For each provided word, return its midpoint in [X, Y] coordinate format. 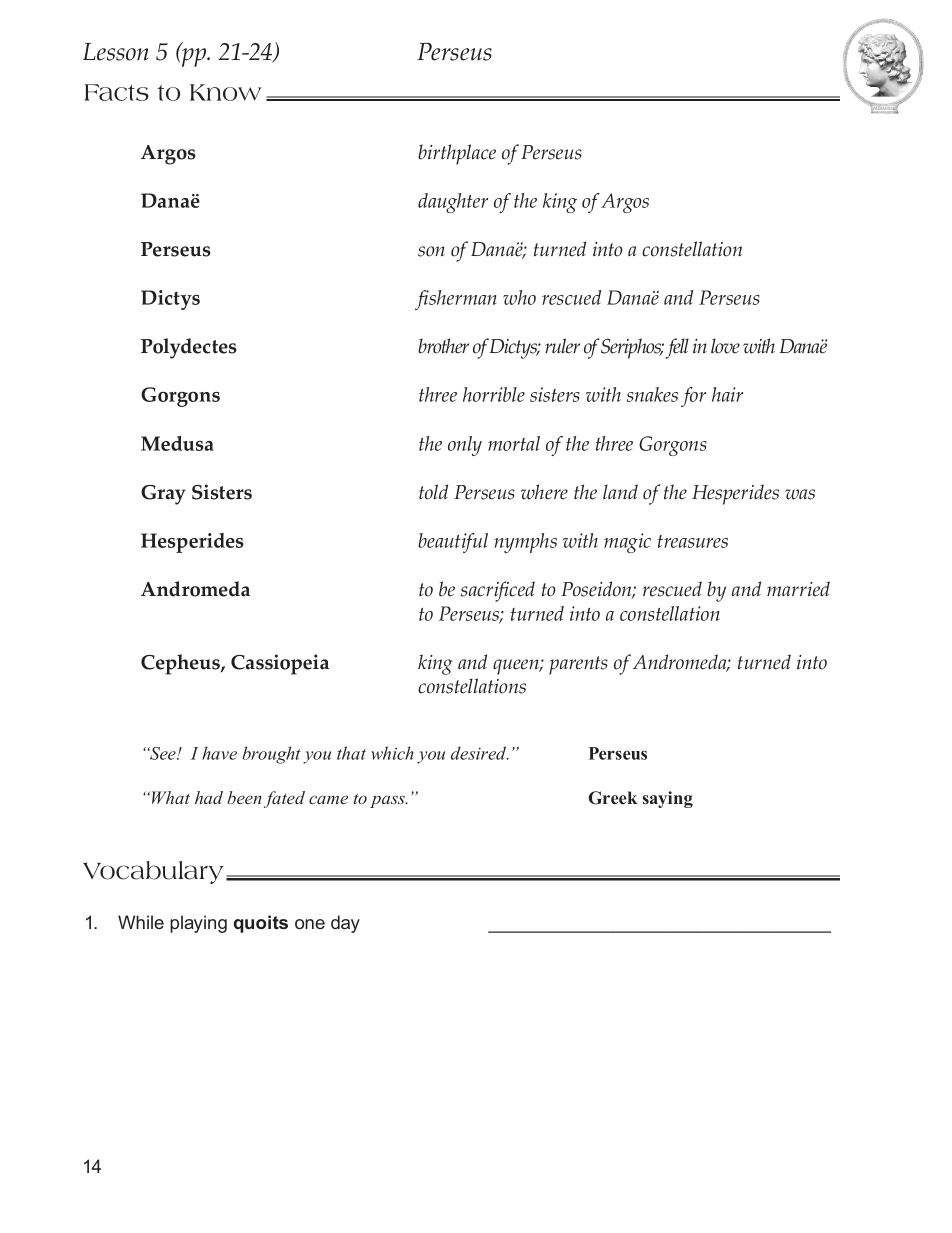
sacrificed [498, 591]
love [725, 346]
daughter [453, 203]
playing [198, 924]
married [798, 589]
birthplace [457, 154]
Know [226, 92]
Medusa [177, 443]
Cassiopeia [280, 664]
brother [443, 346]
